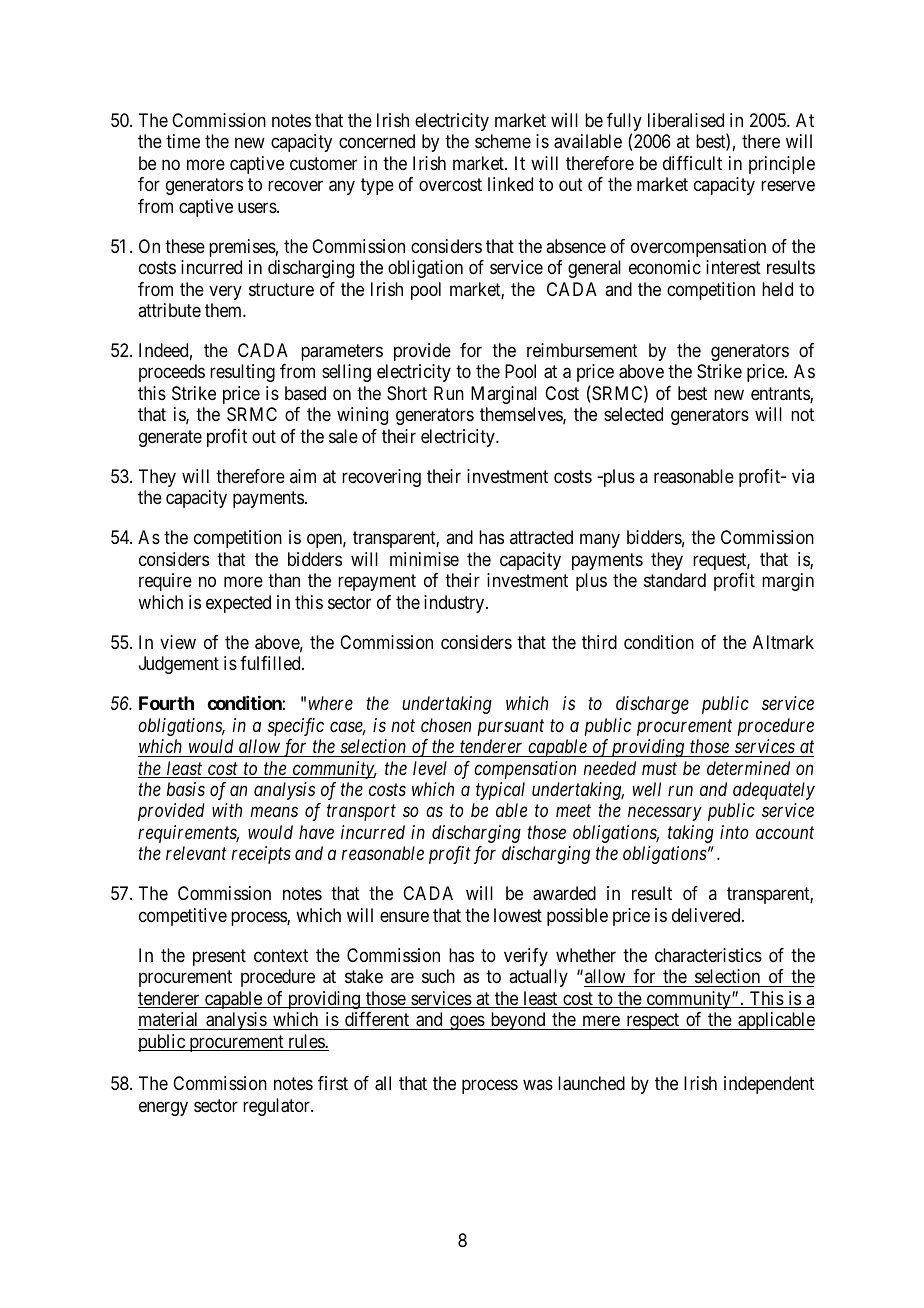 The width and height of the screenshot is (924, 1308). I want to click on time, so click(183, 141).
